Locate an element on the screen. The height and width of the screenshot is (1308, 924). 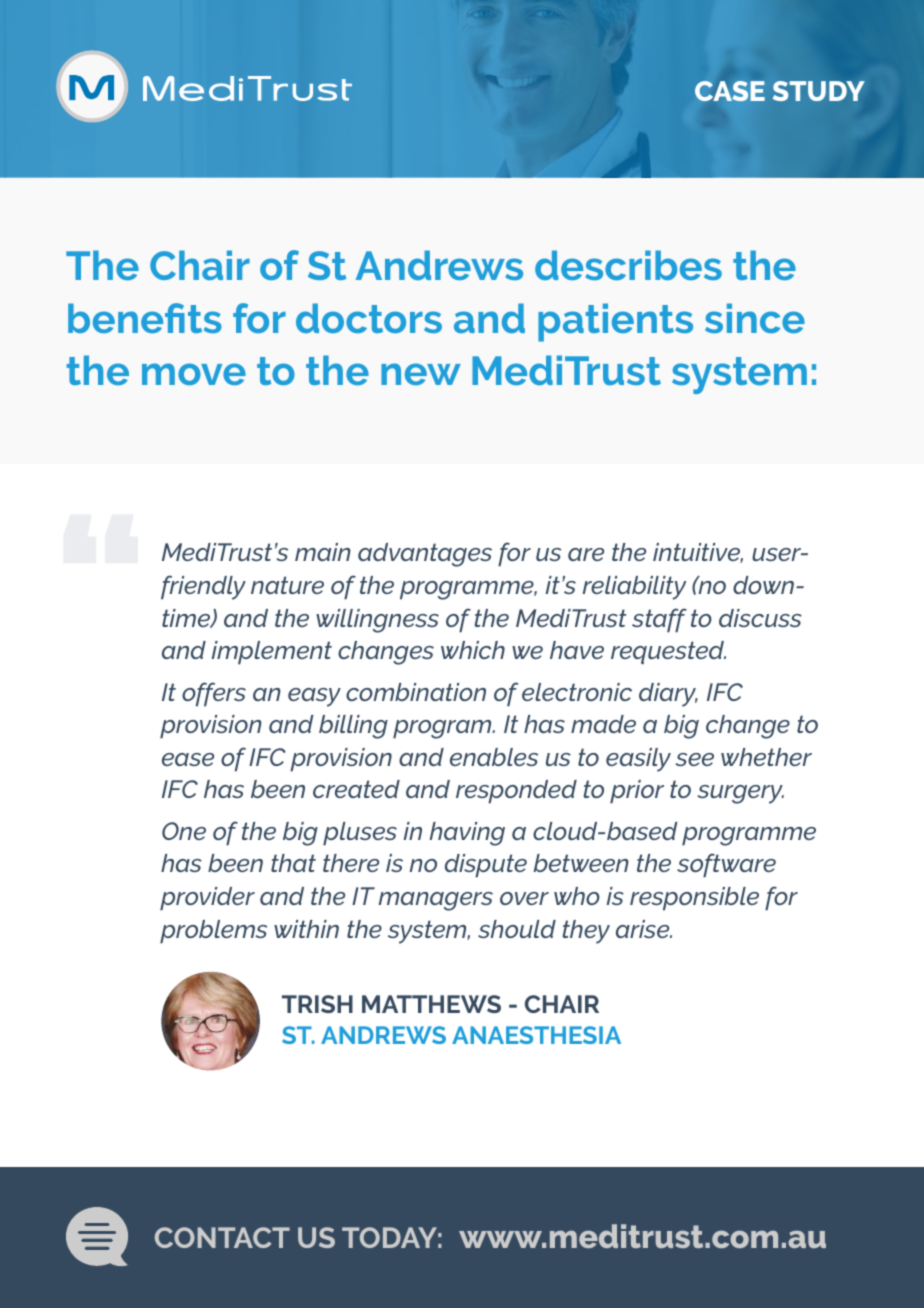
CASE is located at coordinates (730, 91).
